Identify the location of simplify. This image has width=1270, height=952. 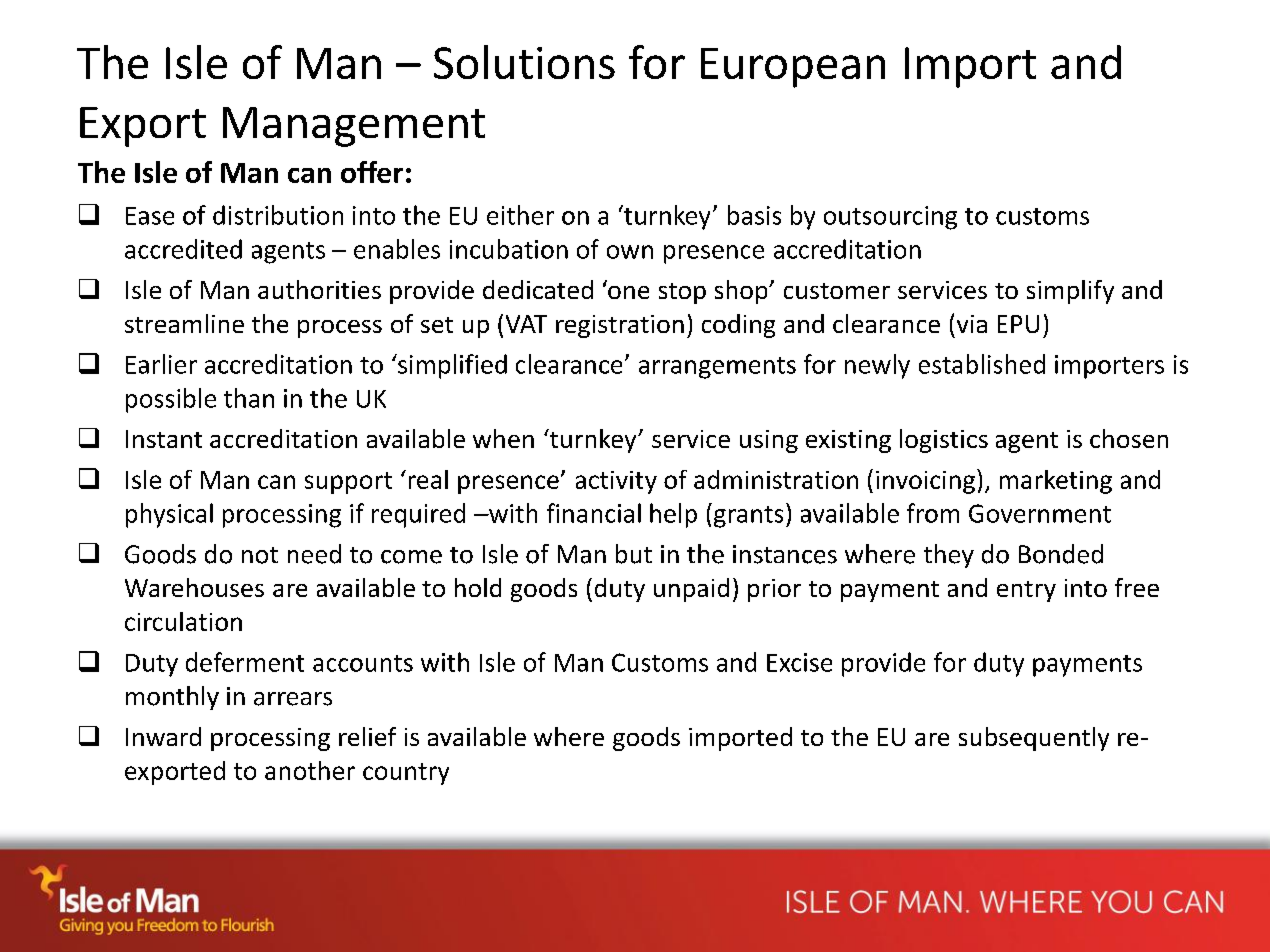
(1070, 292).
